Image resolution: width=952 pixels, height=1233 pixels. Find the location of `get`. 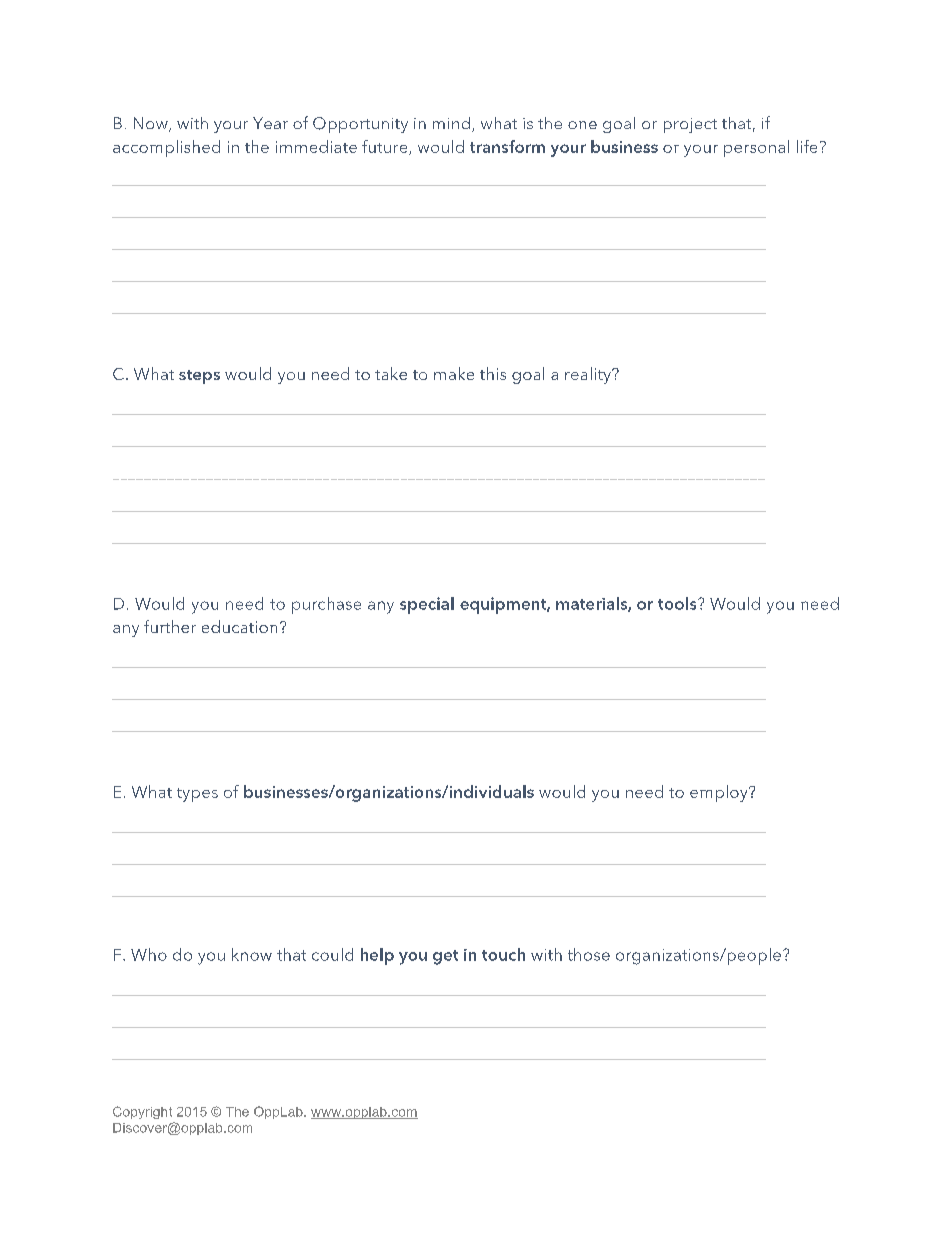

get is located at coordinates (445, 957).
